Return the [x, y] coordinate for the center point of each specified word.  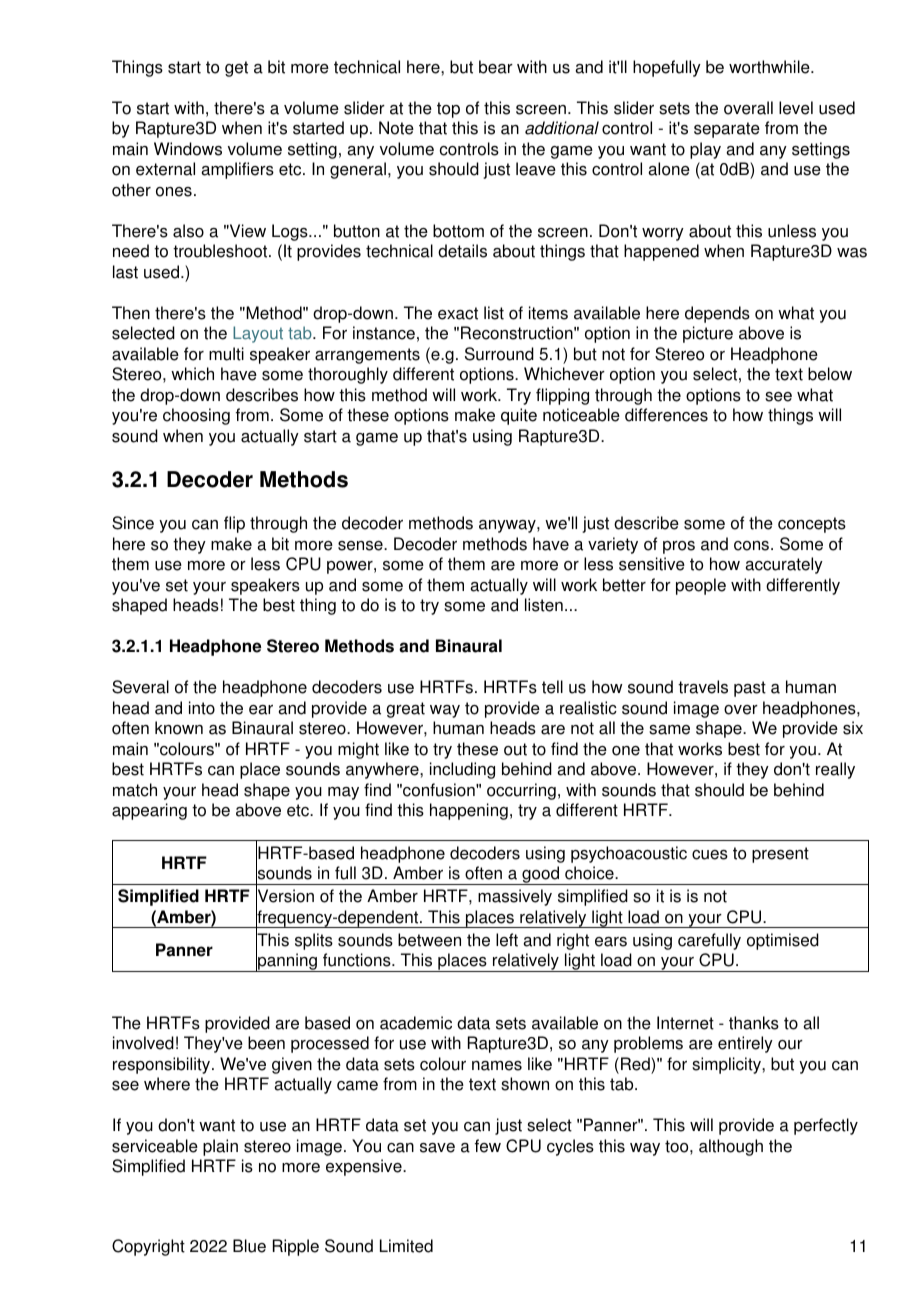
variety [613, 545]
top [448, 110]
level [796, 108]
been [266, 1043]
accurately [784, 565]
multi [226, 354]
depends [717, 314]
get [236, 69]
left [507, 940]
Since [133, 523]
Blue [249, 1246]
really [835, 770]
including [462, 770]
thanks [754, 1023]
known [179, 728]
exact [458, 313]
